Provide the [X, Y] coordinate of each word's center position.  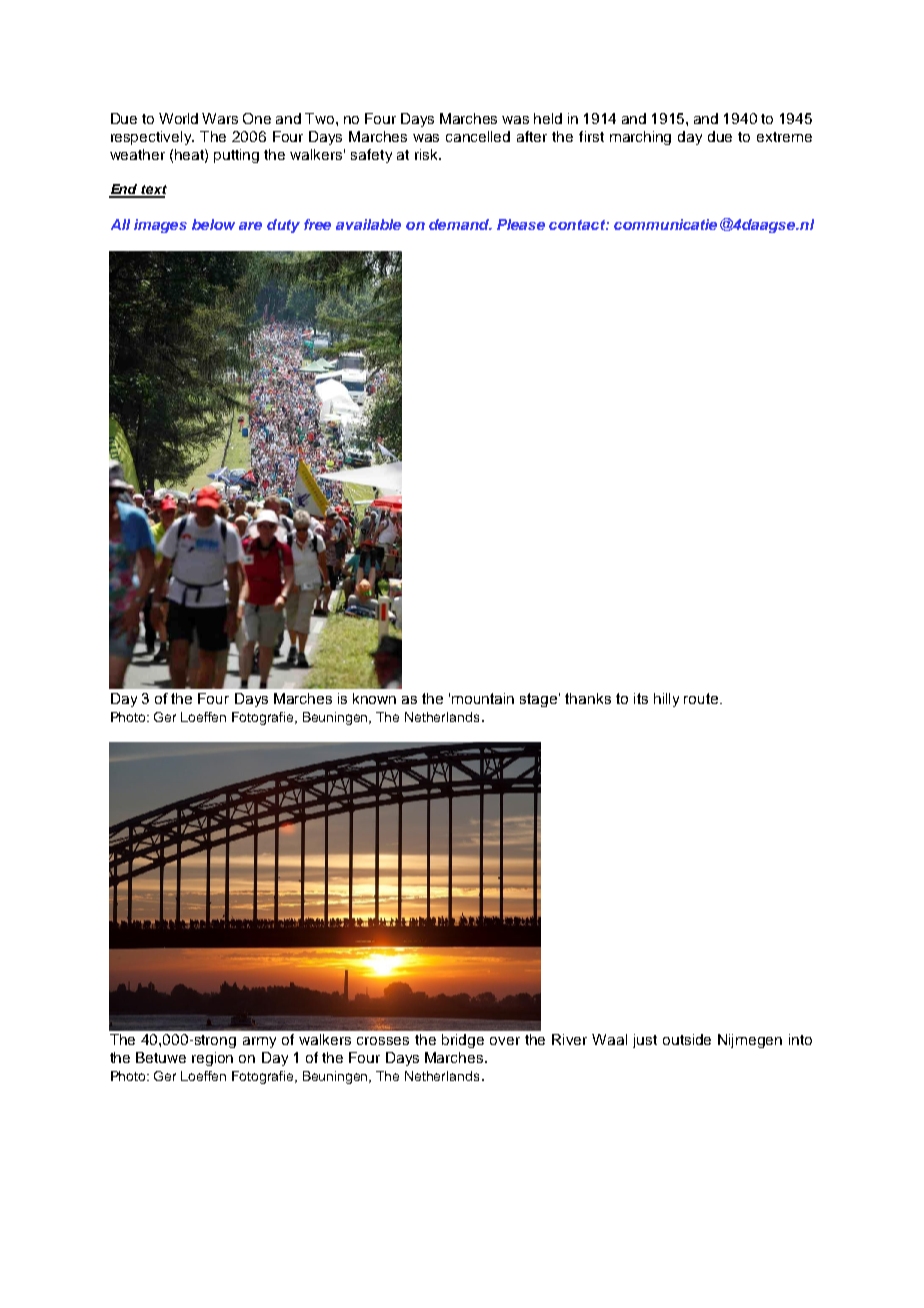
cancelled [478, 136]
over [505, 1041]
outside [687, 1039]
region [212, 1059]
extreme [784, 137]
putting [236, 156]
